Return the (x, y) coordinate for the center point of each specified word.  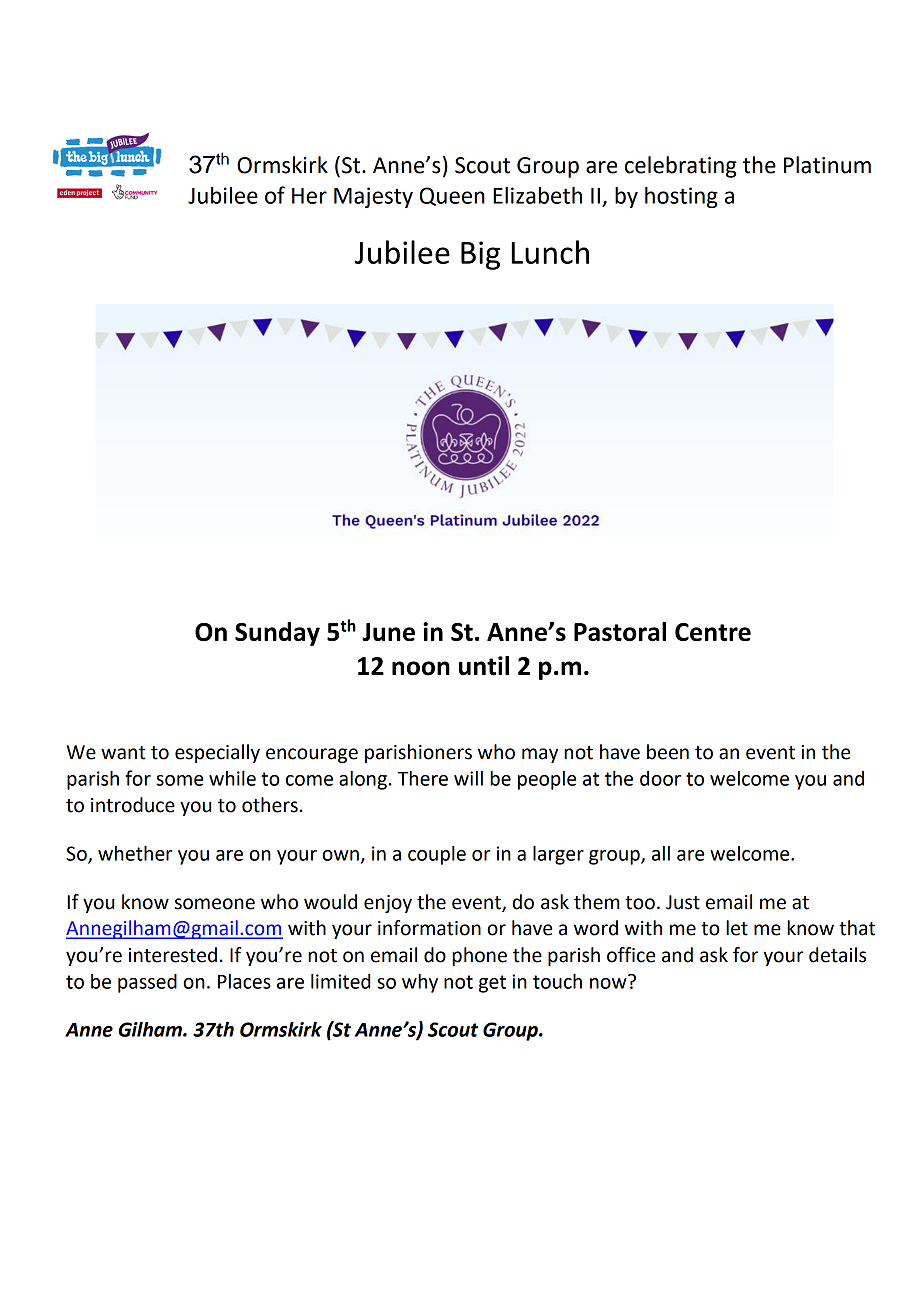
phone (479, 956)
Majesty (373, 197)
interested (173, 955)
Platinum (827, 165)
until (484, 666)
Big (480, 255)
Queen (452, 196)
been (668, 752)
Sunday (277, 634)
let (737, 928)
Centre (713, 632)
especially (217, 753)
